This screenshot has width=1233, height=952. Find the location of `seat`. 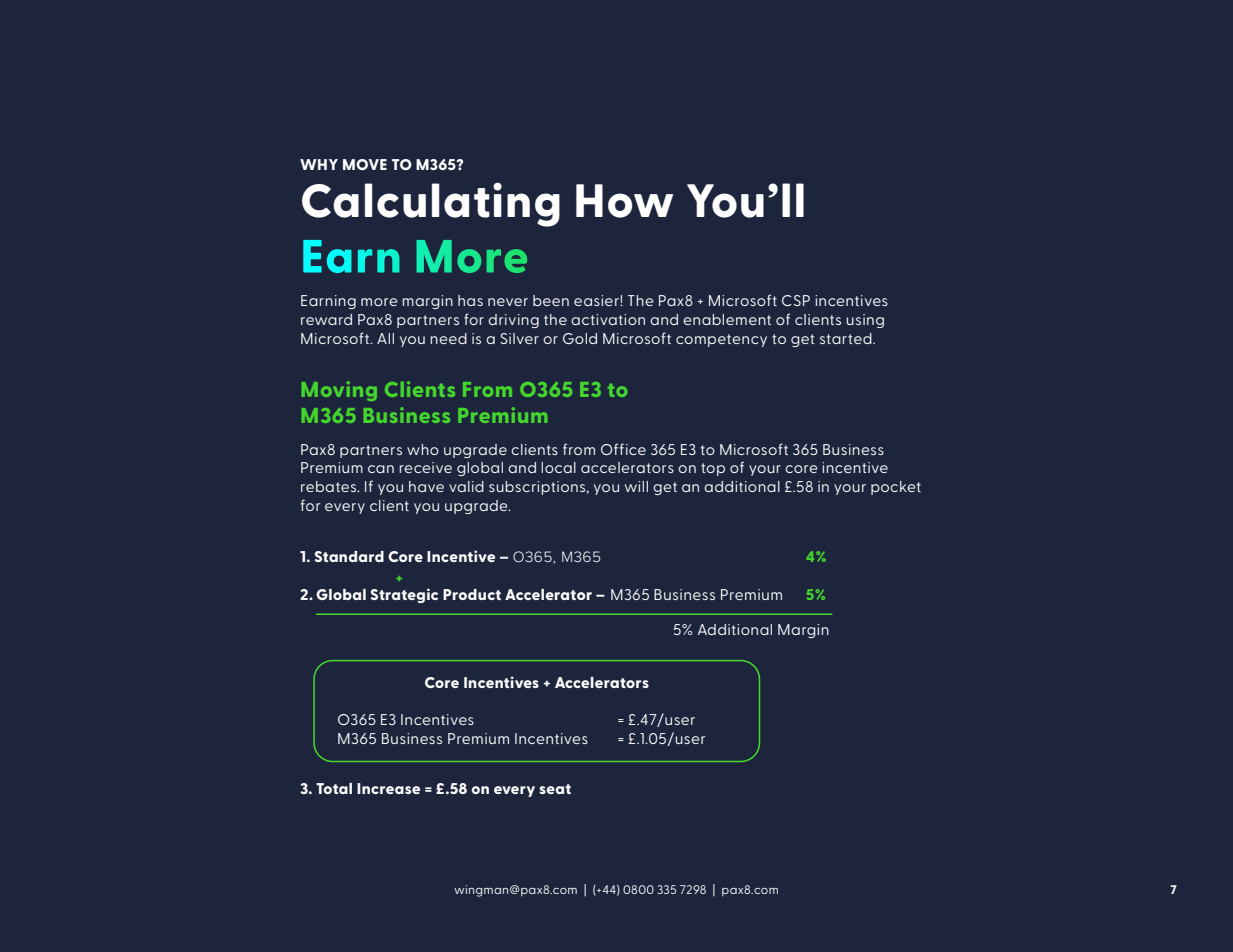

seat is located at coordinates (555, 789).
